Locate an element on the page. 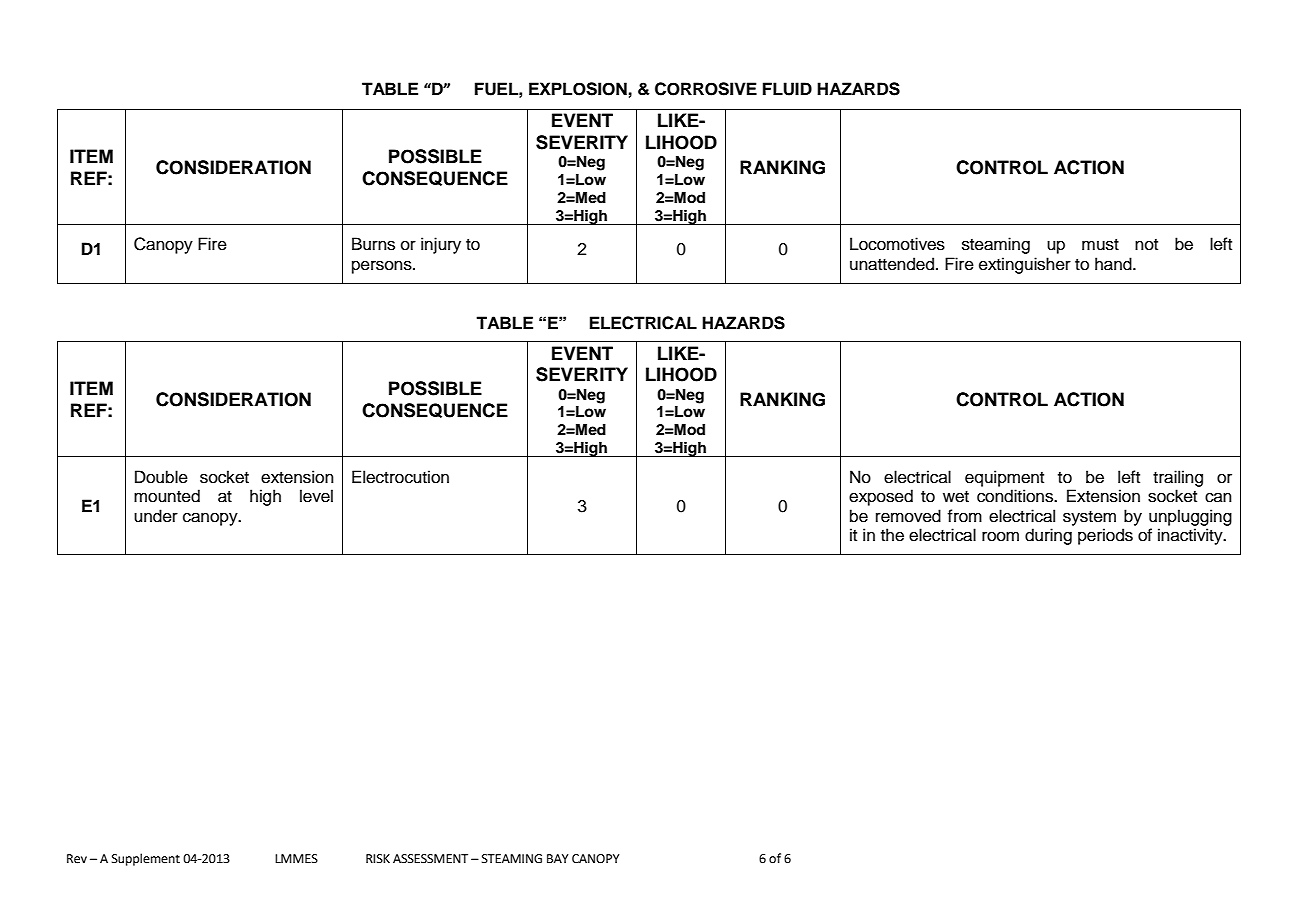 Image resolution: width=1308 pixels, height=924 pixels. Supplement is located at coordinates (146, 859).
